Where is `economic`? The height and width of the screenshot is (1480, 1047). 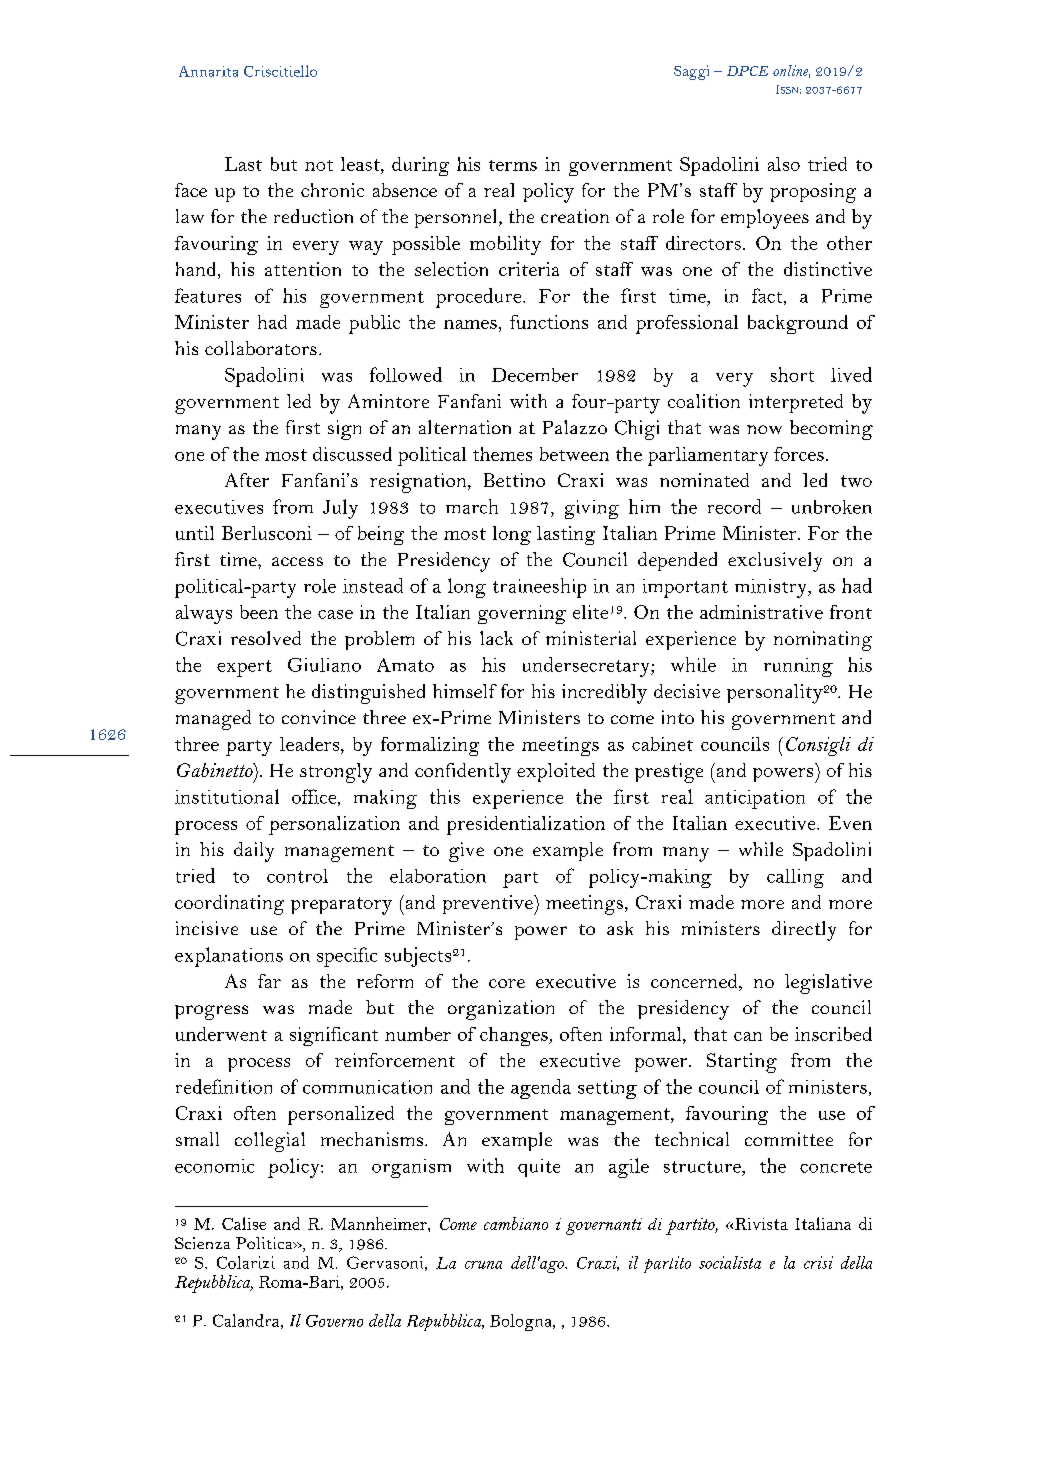 economic is located at coordinates (214, 1166).
